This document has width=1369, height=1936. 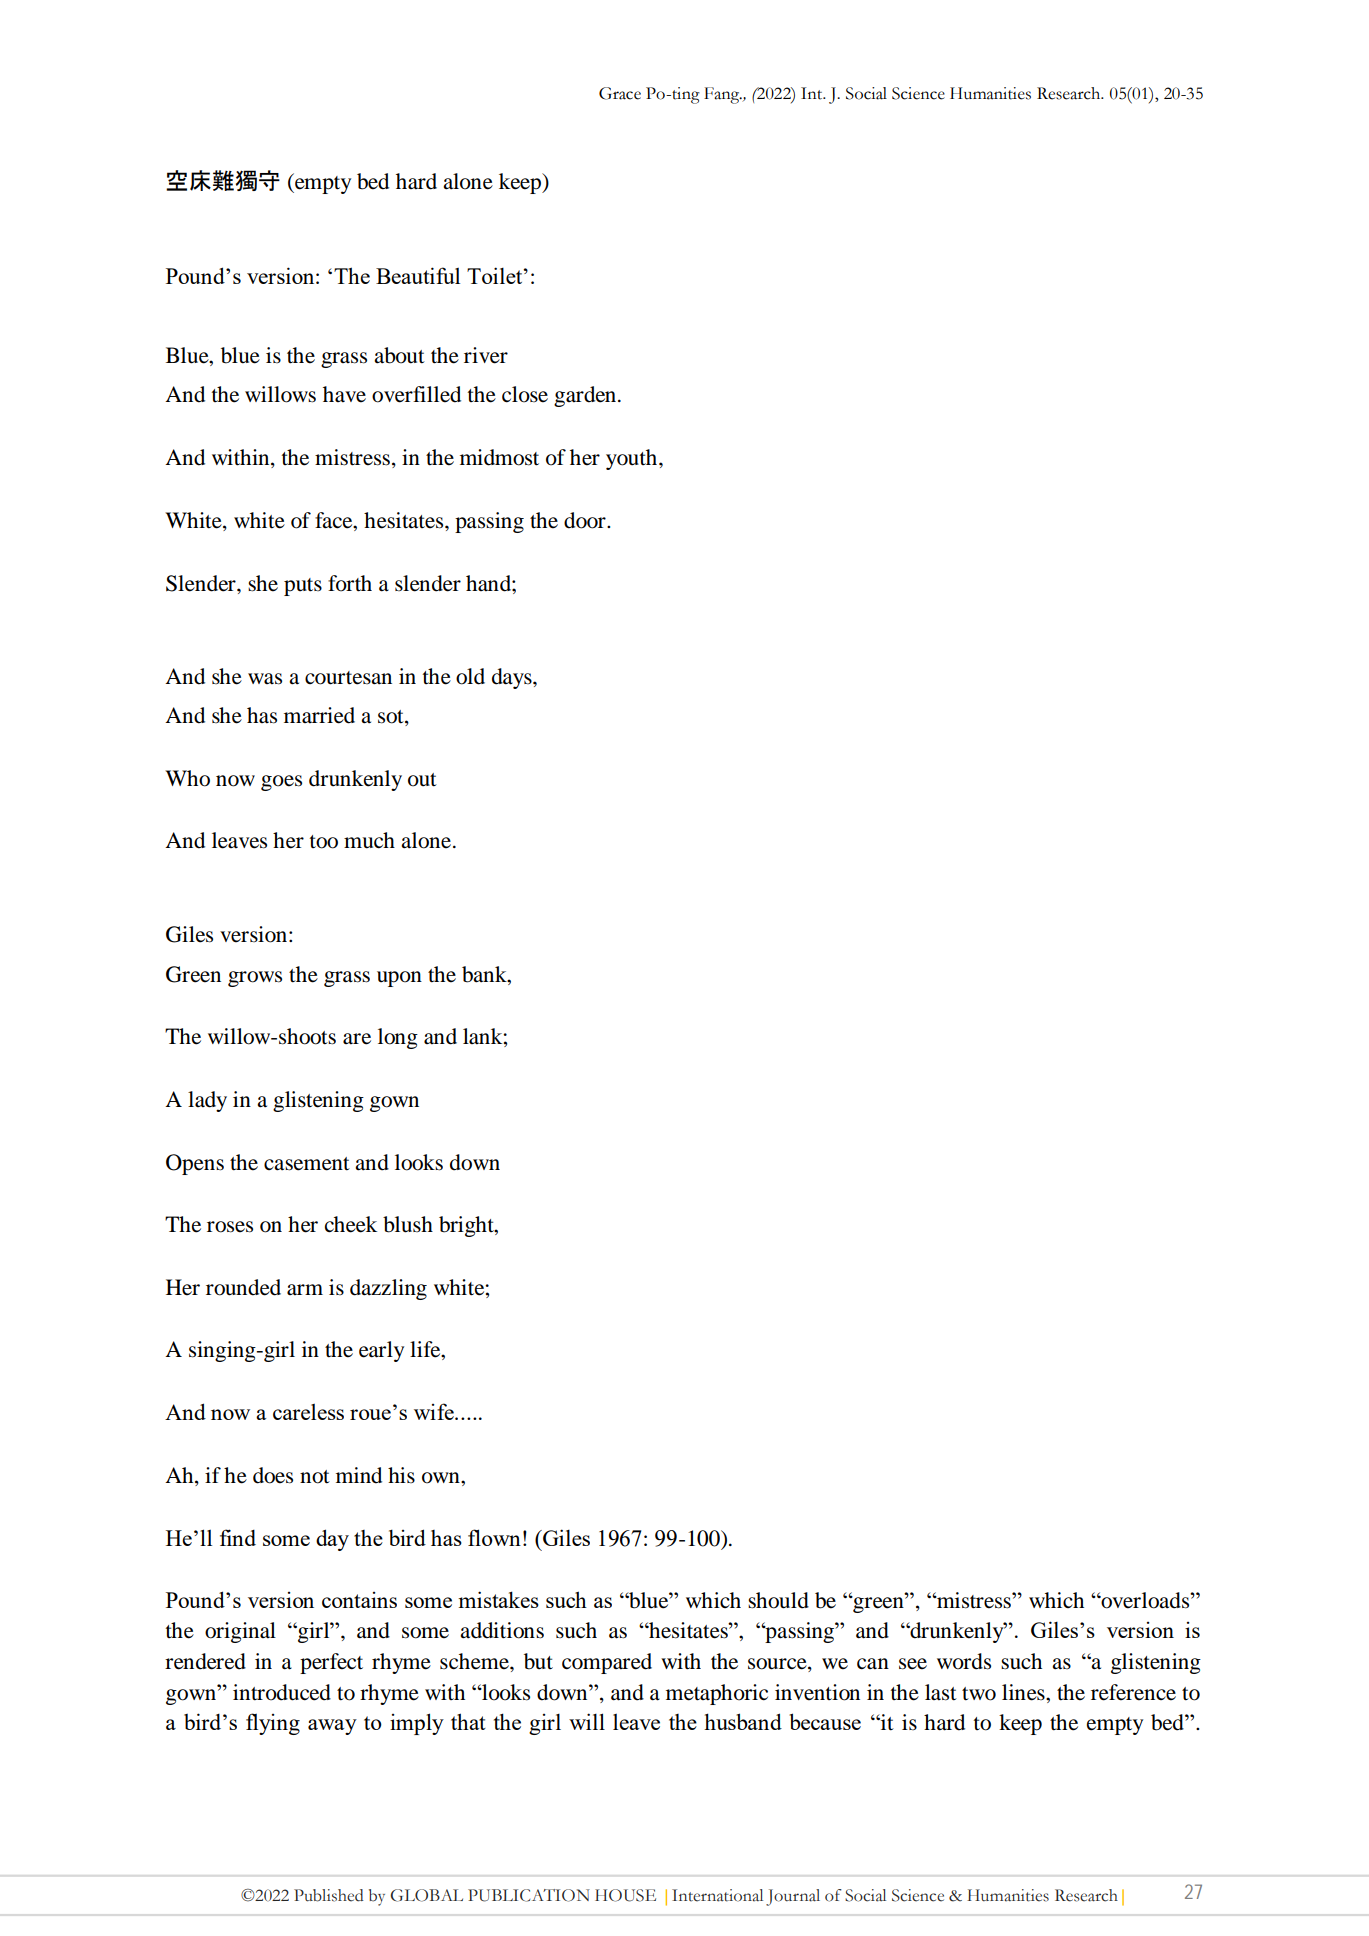 I want to click on lines, so click(x=1024, y=1692).
